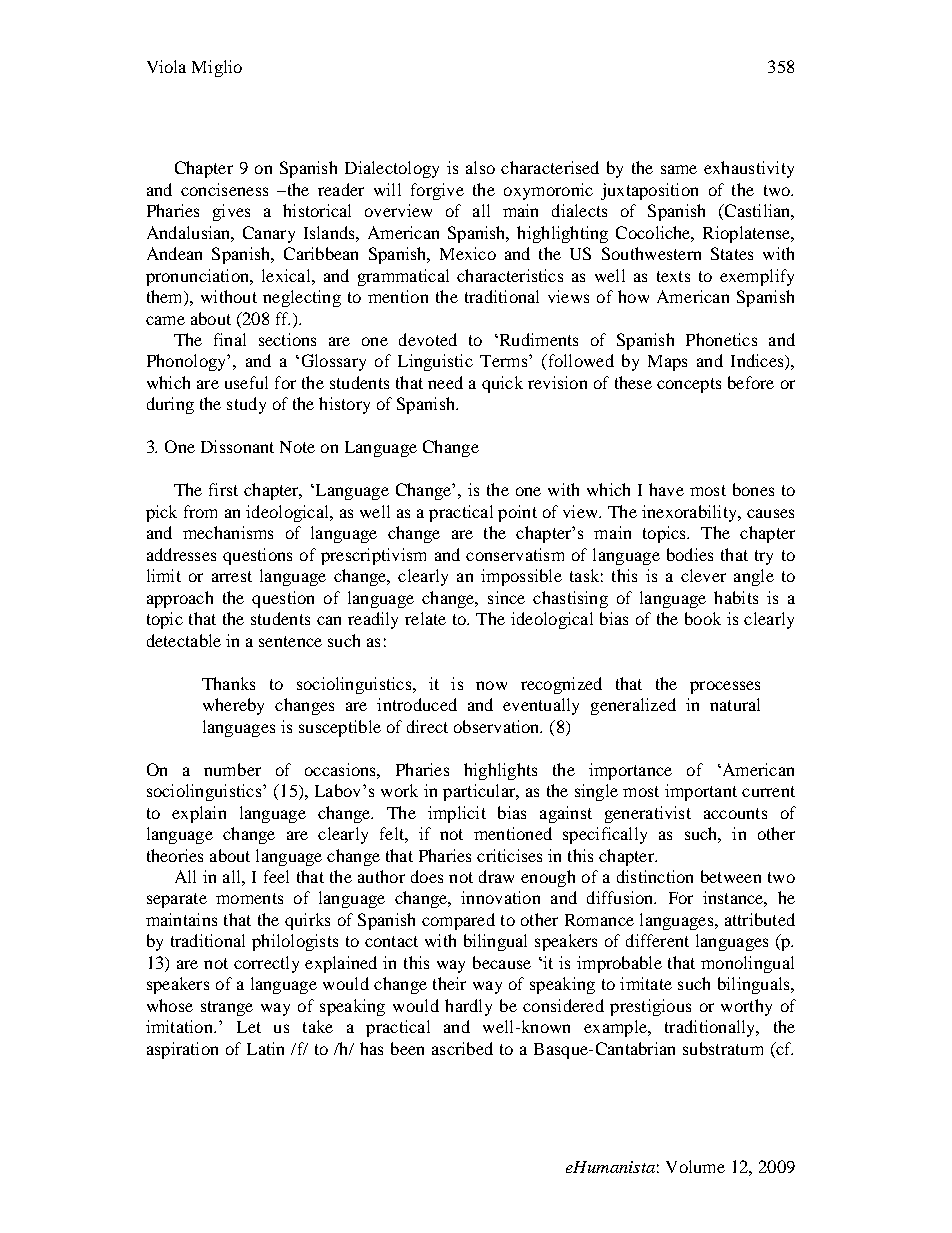  Describe the element at coordinates (462, 1048) in the image. I see `ascribed` at that location.
